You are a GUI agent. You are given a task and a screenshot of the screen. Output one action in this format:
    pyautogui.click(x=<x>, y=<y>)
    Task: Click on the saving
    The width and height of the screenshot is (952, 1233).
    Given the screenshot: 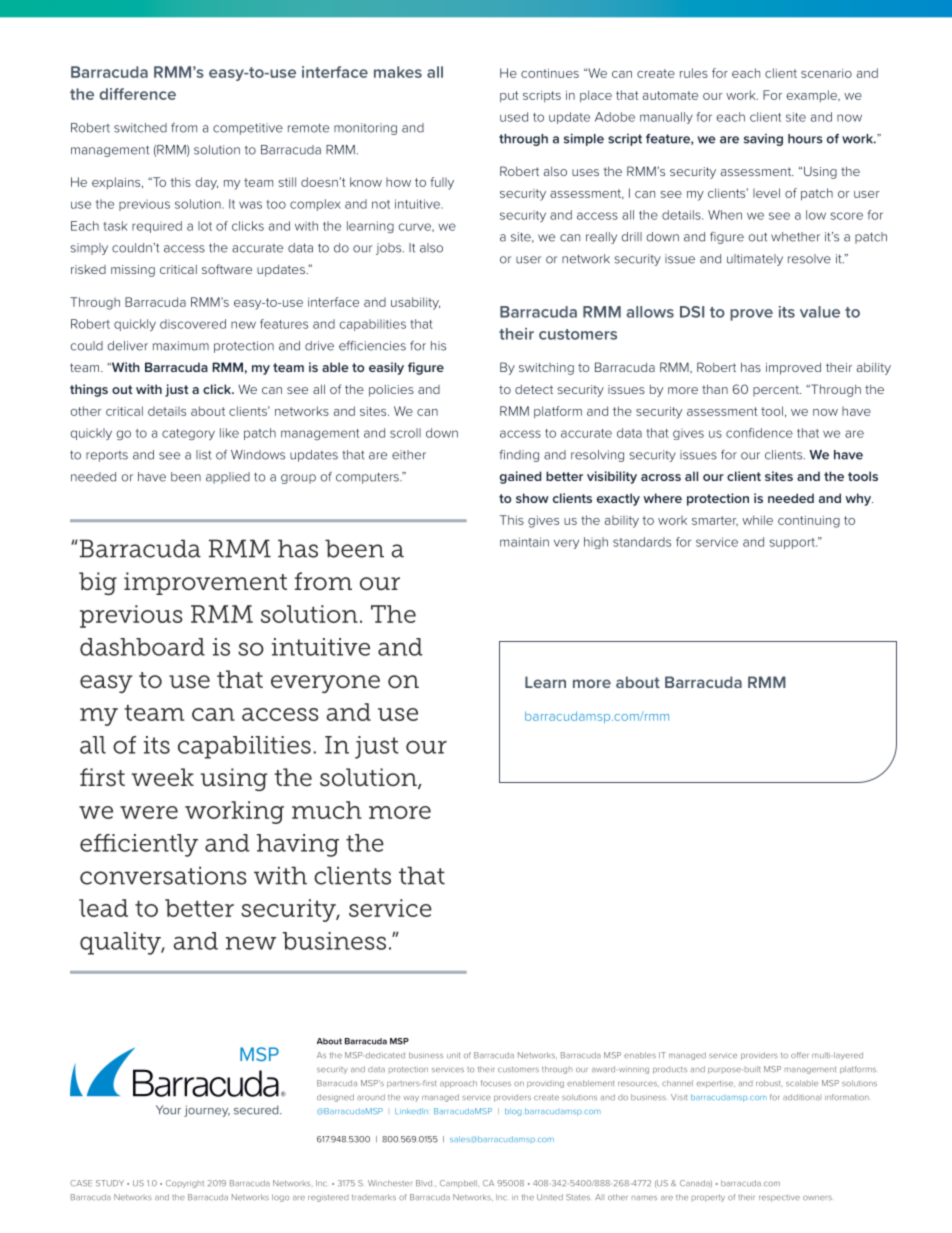 What is the action you would take?
    pyautogui.click(x=763, y=139)
